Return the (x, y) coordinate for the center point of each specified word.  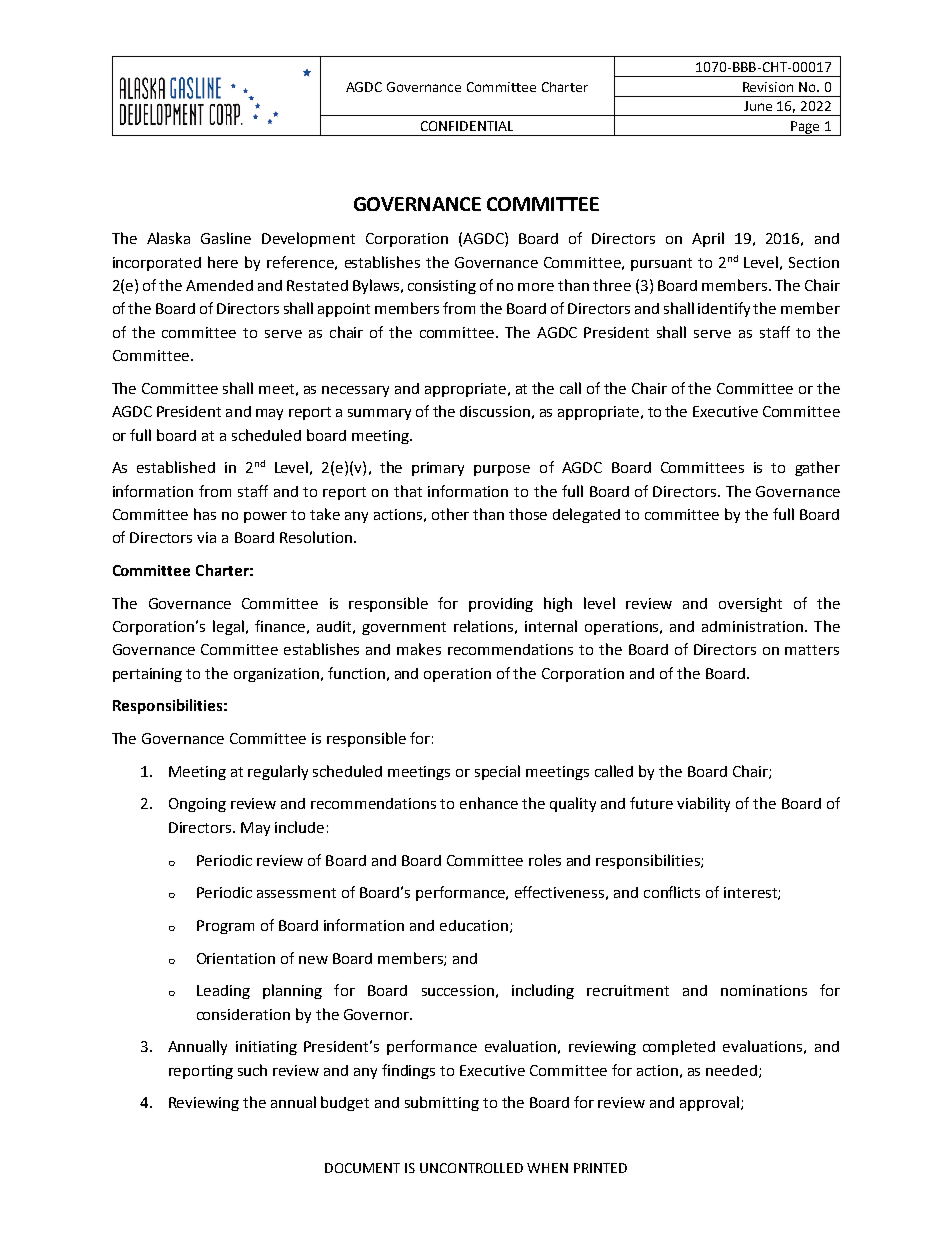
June (758, 106)
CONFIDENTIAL (467, 126)
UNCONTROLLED (471, 1168)
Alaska (168, 238)
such (252, 1070)
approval (709, 1103)
